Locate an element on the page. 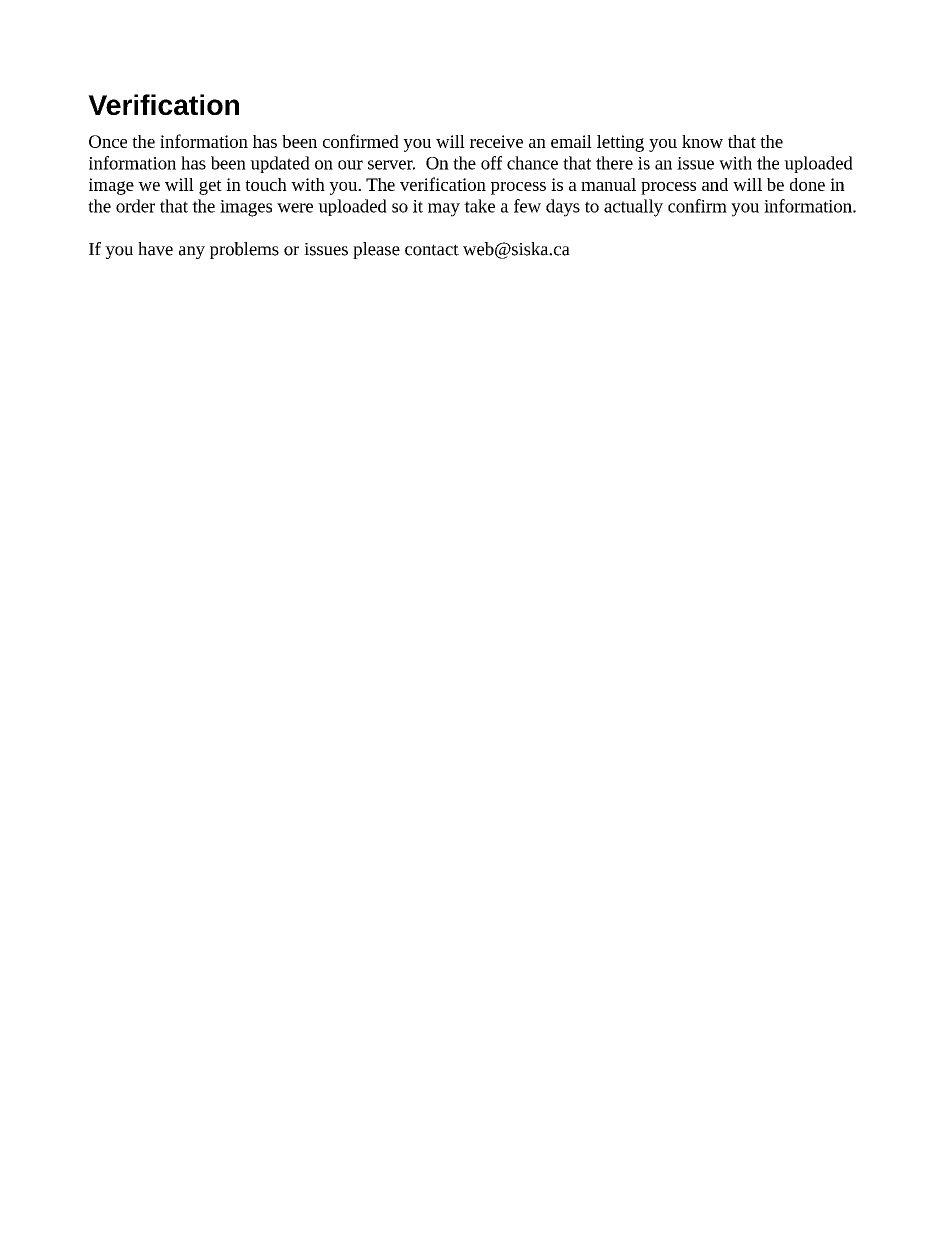  please is located at coordinates (376, 250).
